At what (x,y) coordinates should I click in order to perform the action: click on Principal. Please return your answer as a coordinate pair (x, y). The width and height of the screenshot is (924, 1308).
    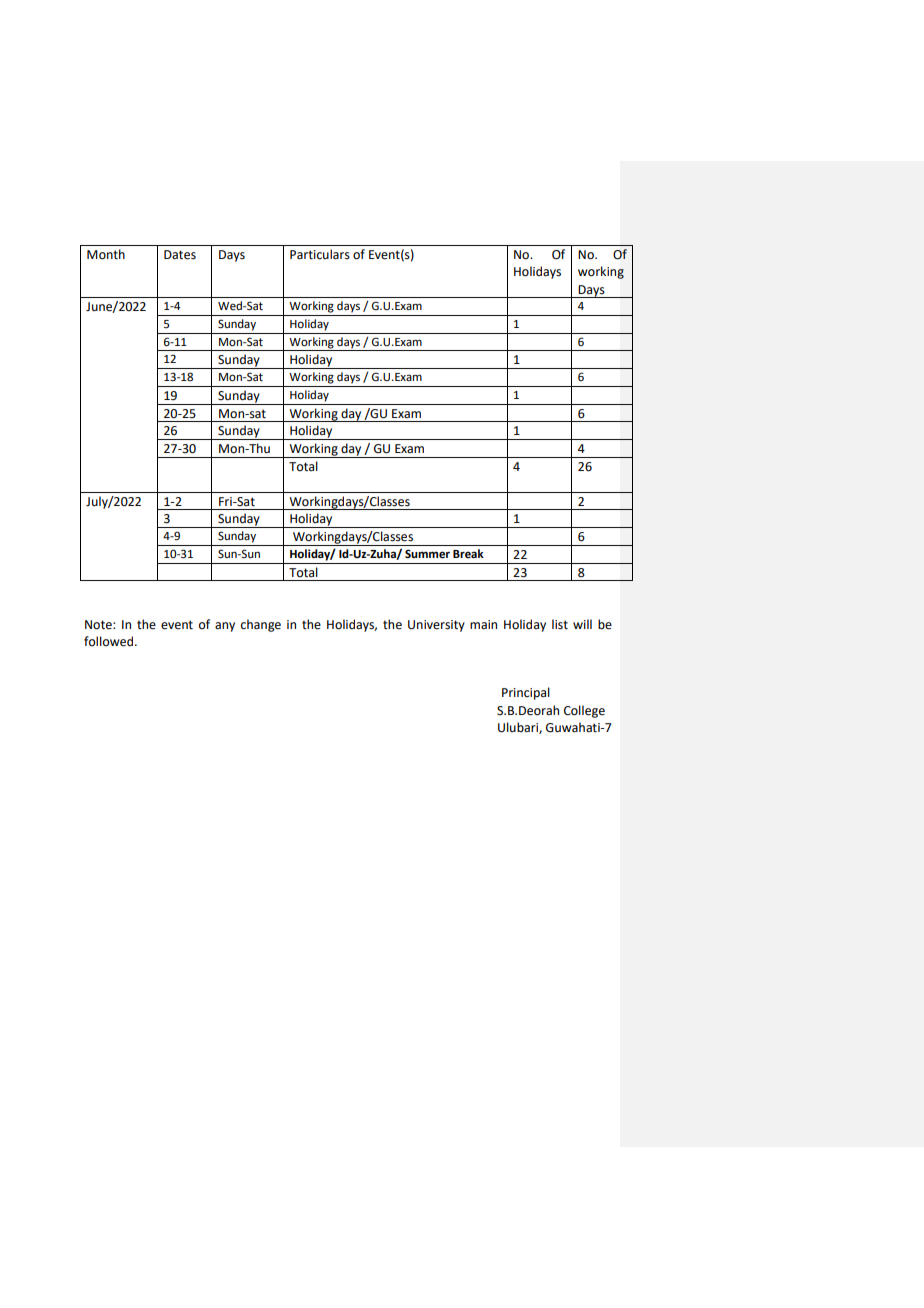
    Looking at the image, I should click on (526, 693).
